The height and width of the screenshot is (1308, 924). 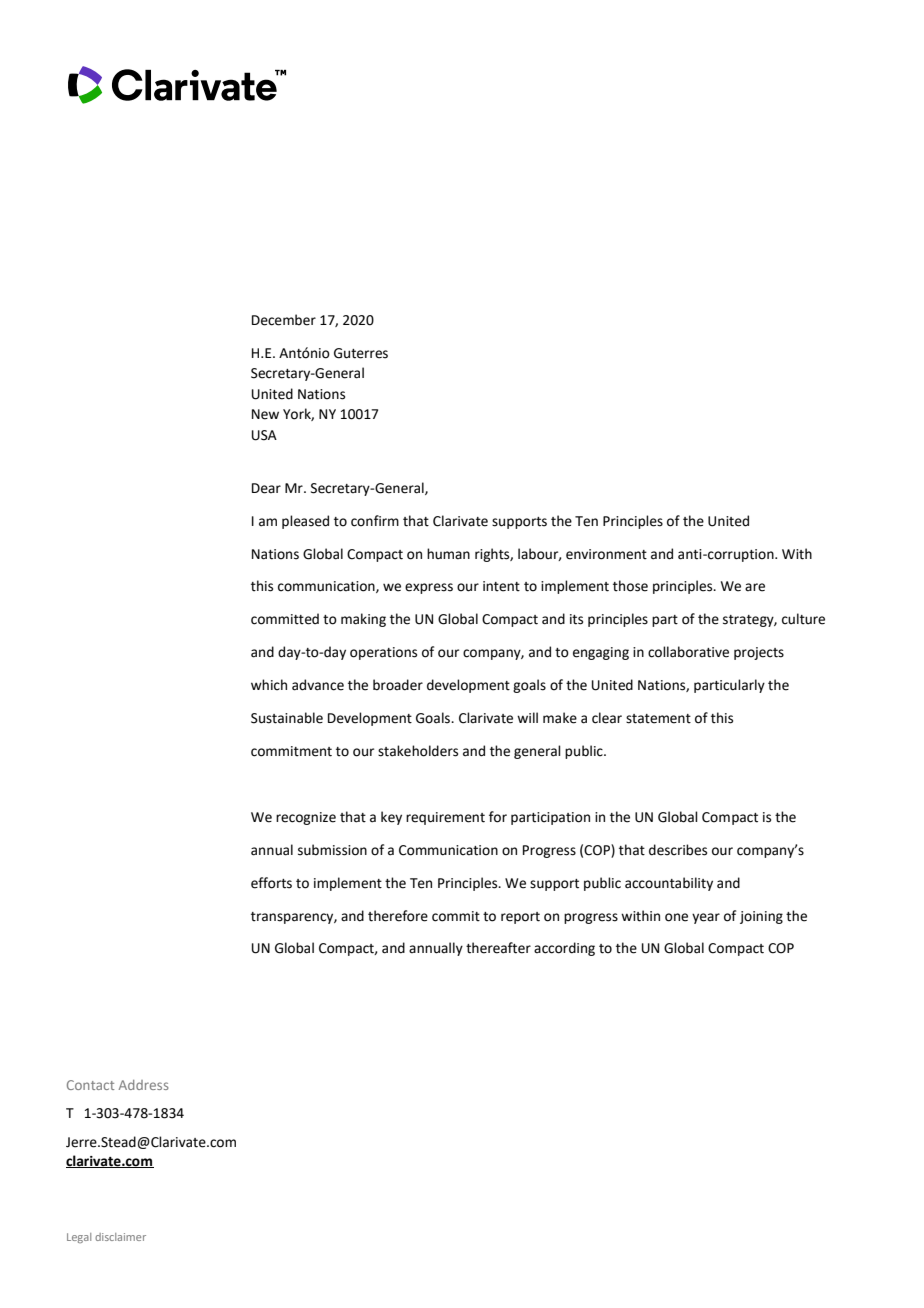 What do you see at coordinates (630, 586) in the screenshot?
I see `those` at bounding box center [630, 586].
